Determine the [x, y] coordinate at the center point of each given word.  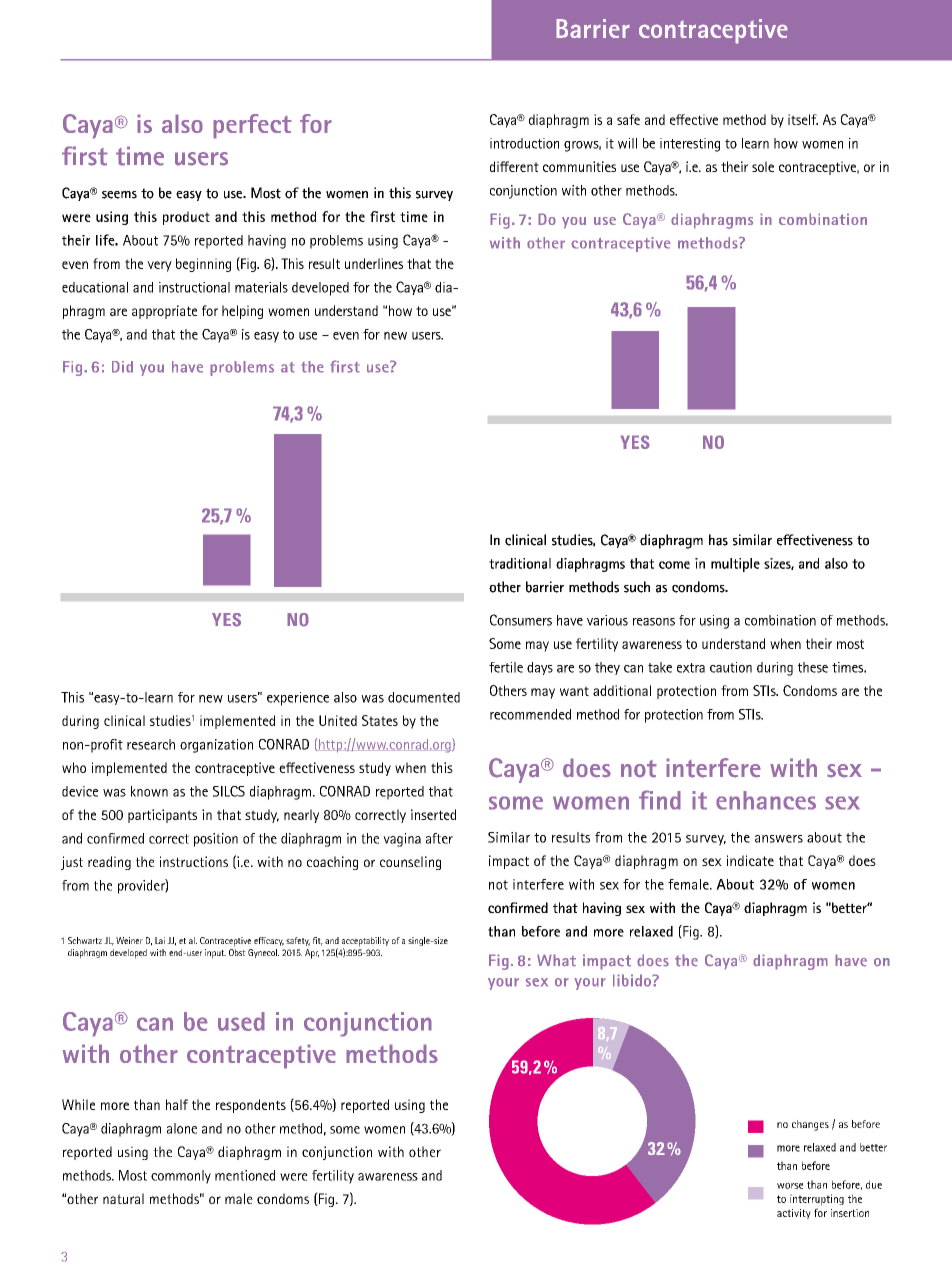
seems [119, 195]
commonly [181, 1177]
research [151, 744]
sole [763, 166]
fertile [506, 667]
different [514, 166]
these [813, 667]
